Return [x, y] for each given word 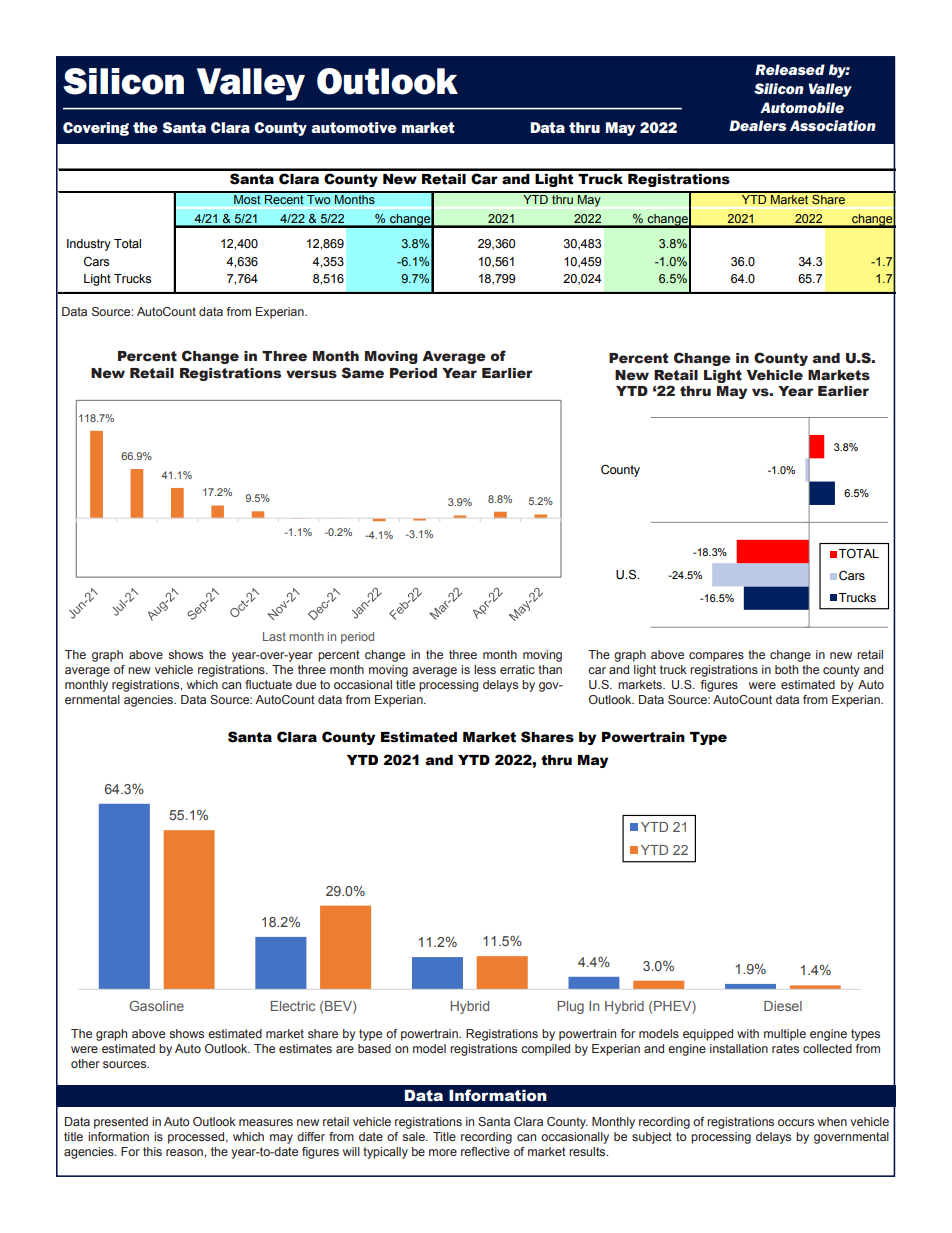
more [443, 1152]
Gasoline [156, 1005]
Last [274, 636]
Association [833, 125]
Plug [570, 1007]
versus [311, 374]
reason [185, 1152]
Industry [89, 245]
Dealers [757, 125]
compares [716, 657]
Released [790, 69]
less [485, 669]
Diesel [783, 1006]
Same [363, 373]
